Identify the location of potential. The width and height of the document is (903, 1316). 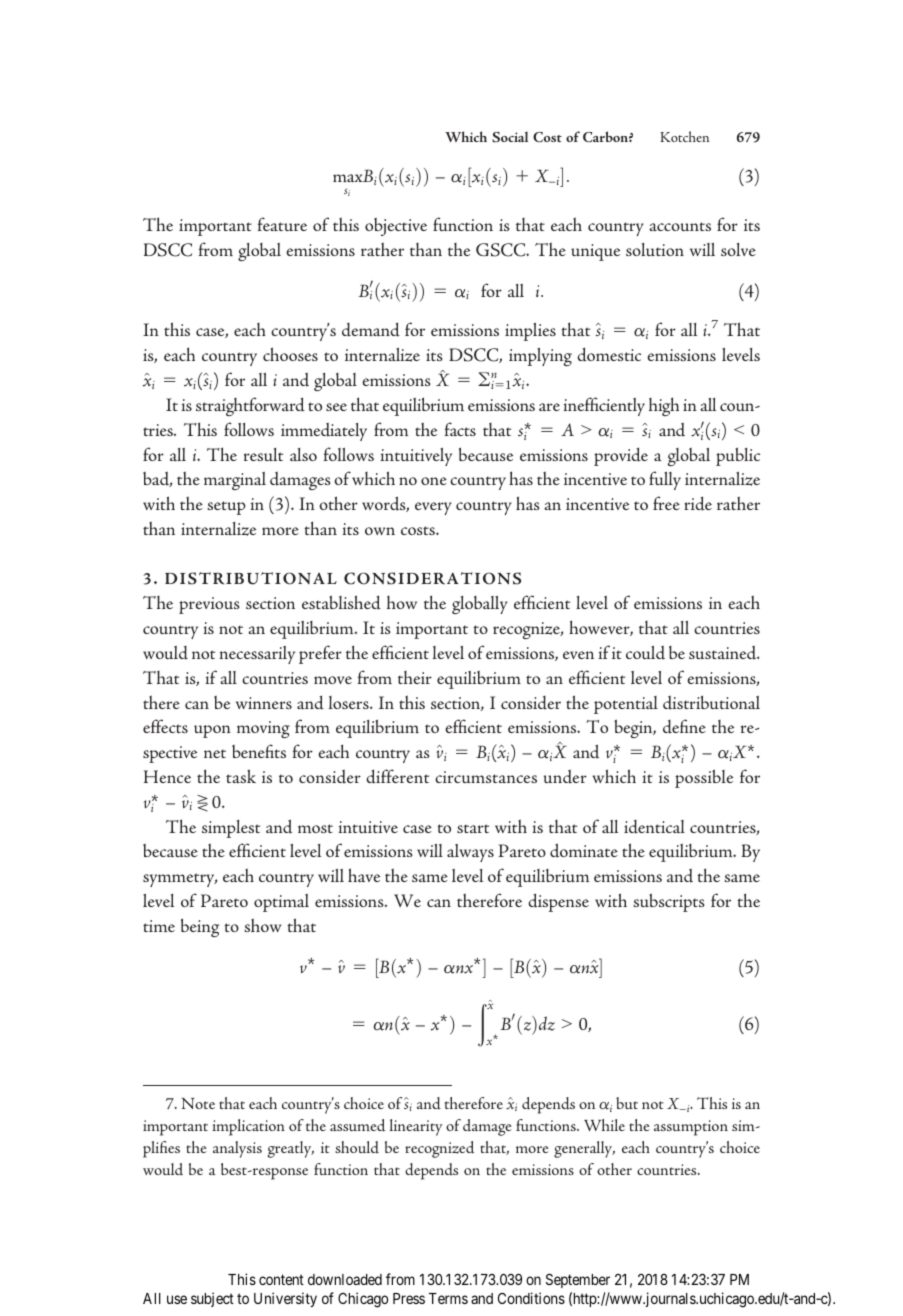
(626, 705).
